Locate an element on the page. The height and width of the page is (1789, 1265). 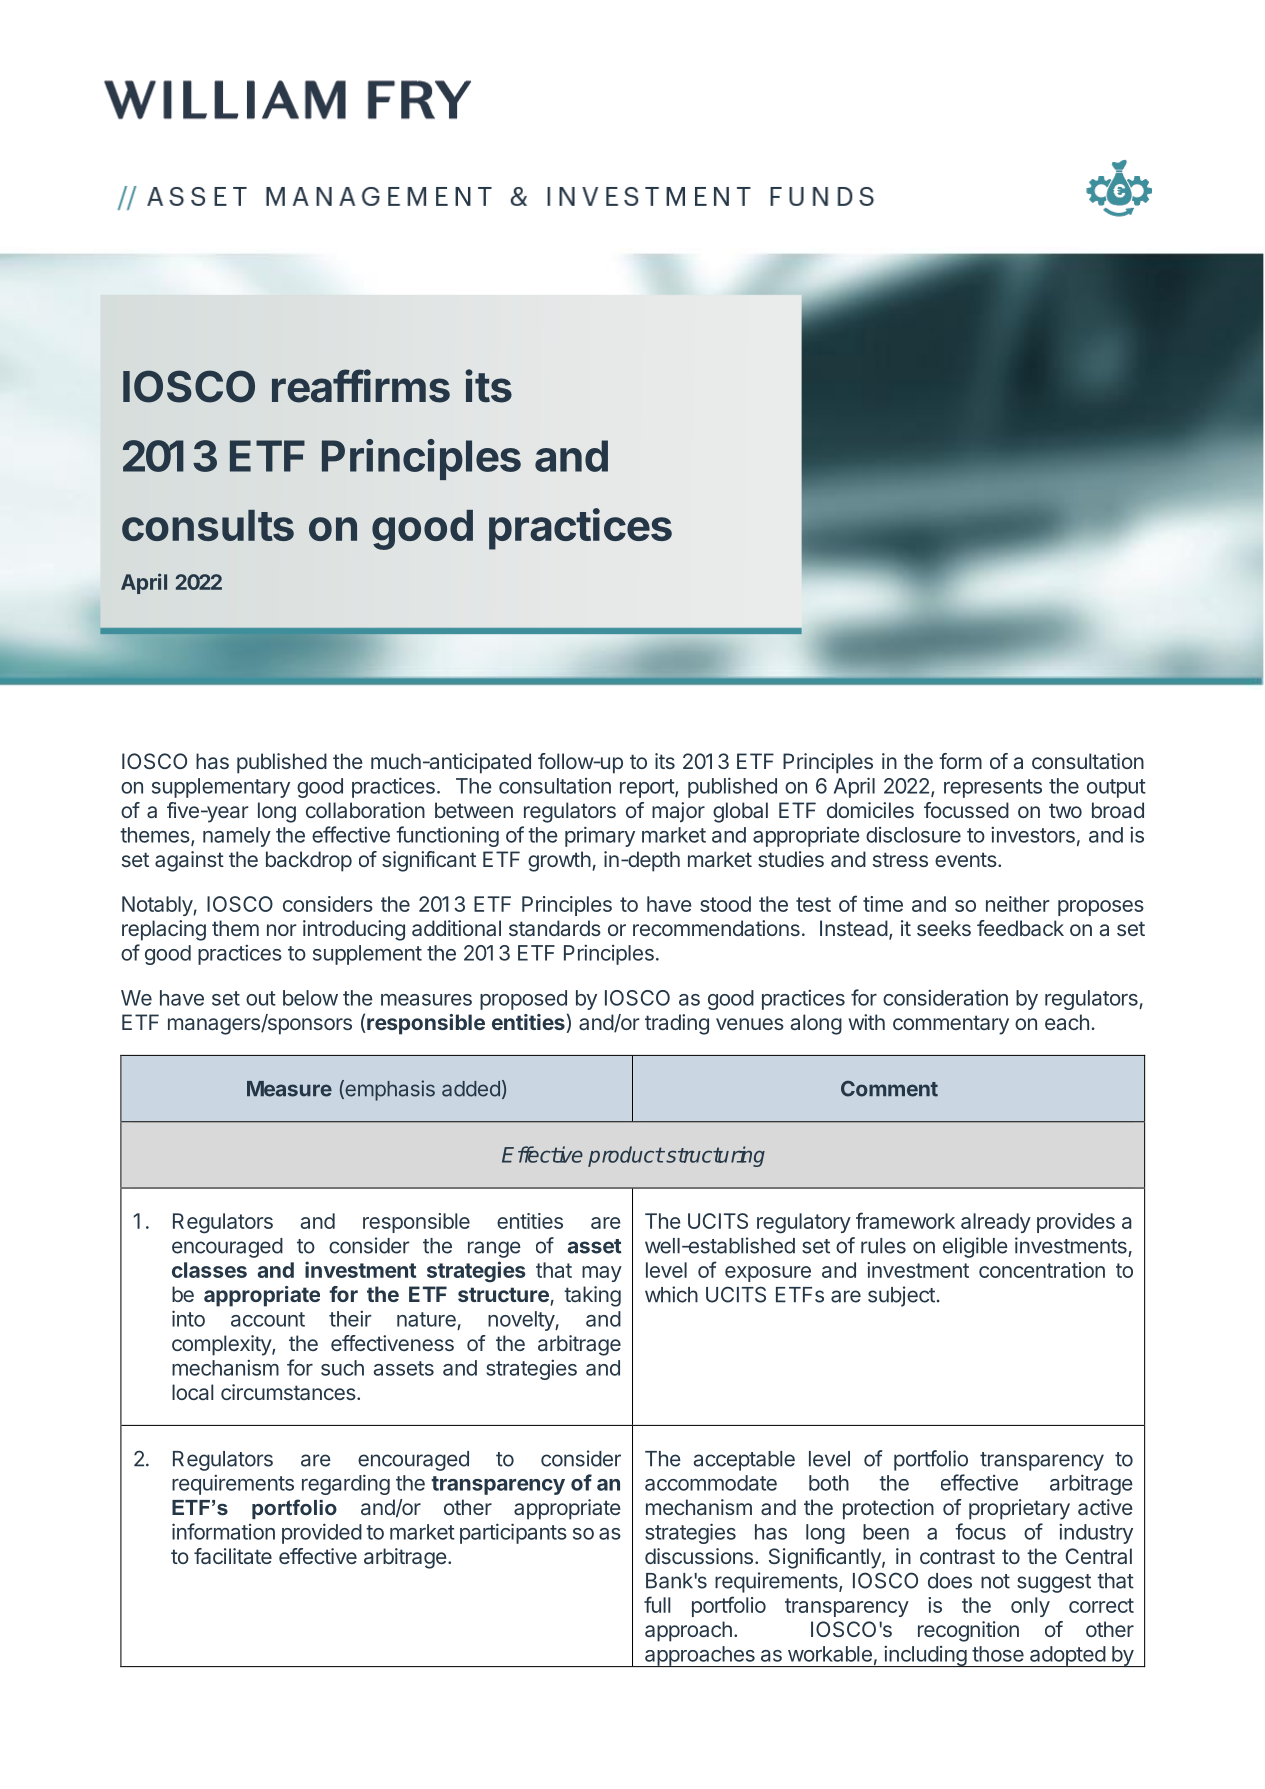
circumstances is located at coordinates (288, 1392).
